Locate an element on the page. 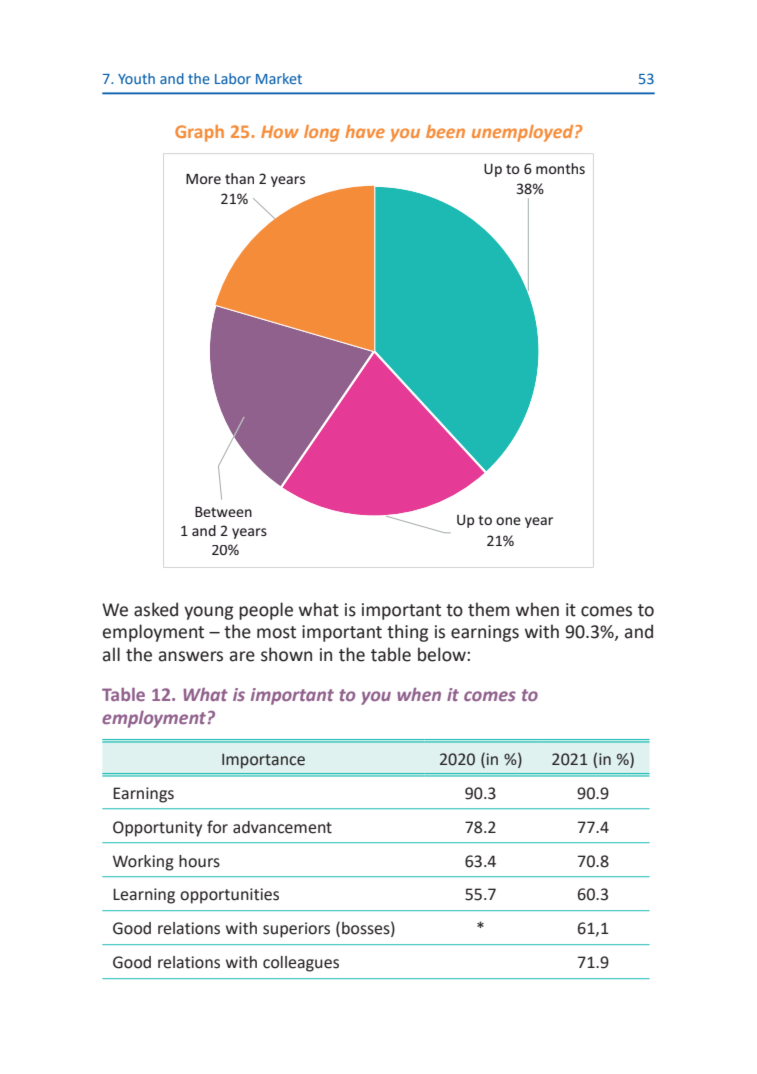  Learning is located at coordinates (144, 896).
